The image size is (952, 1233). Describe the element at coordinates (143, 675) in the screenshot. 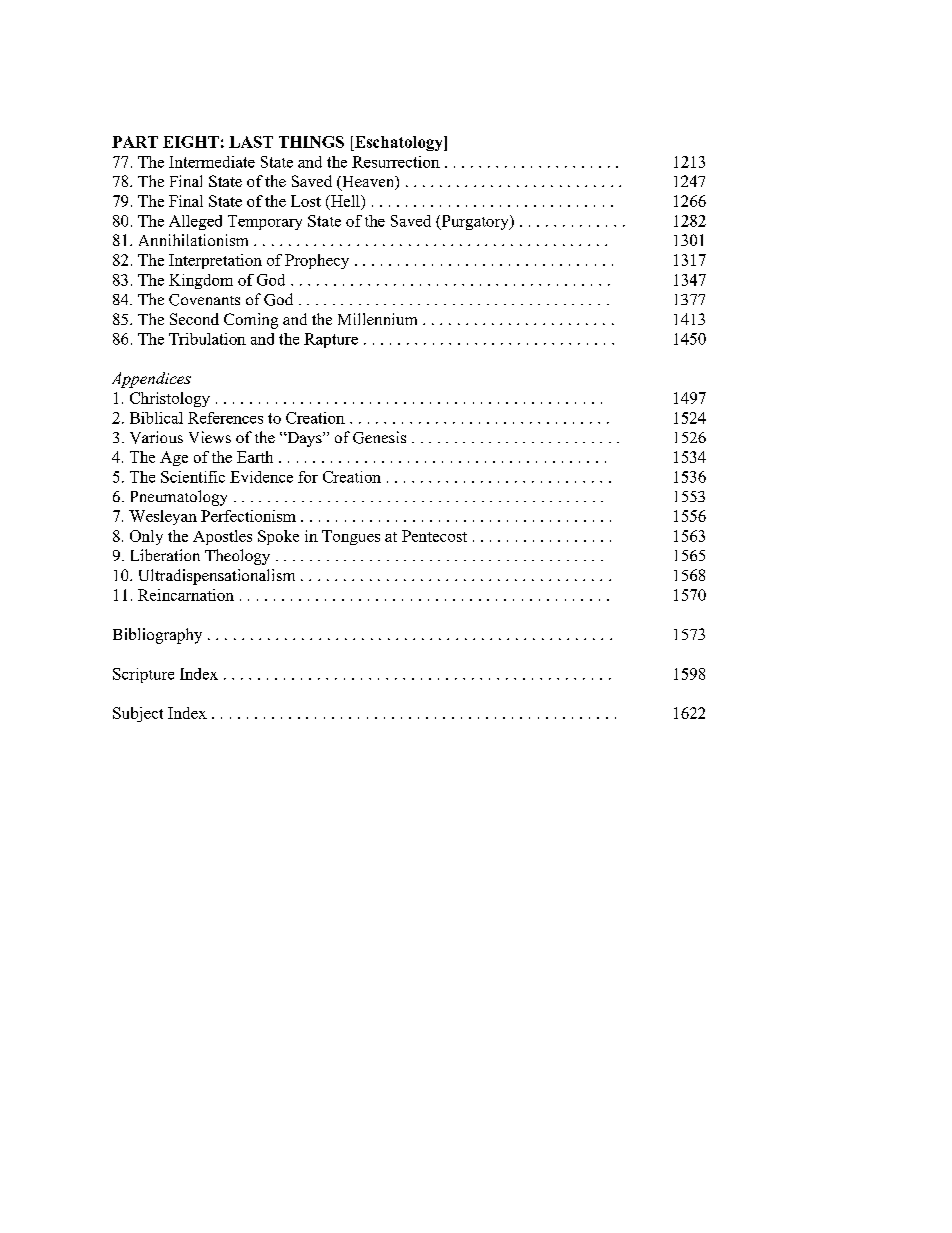

I see `Scripture` at that location.
